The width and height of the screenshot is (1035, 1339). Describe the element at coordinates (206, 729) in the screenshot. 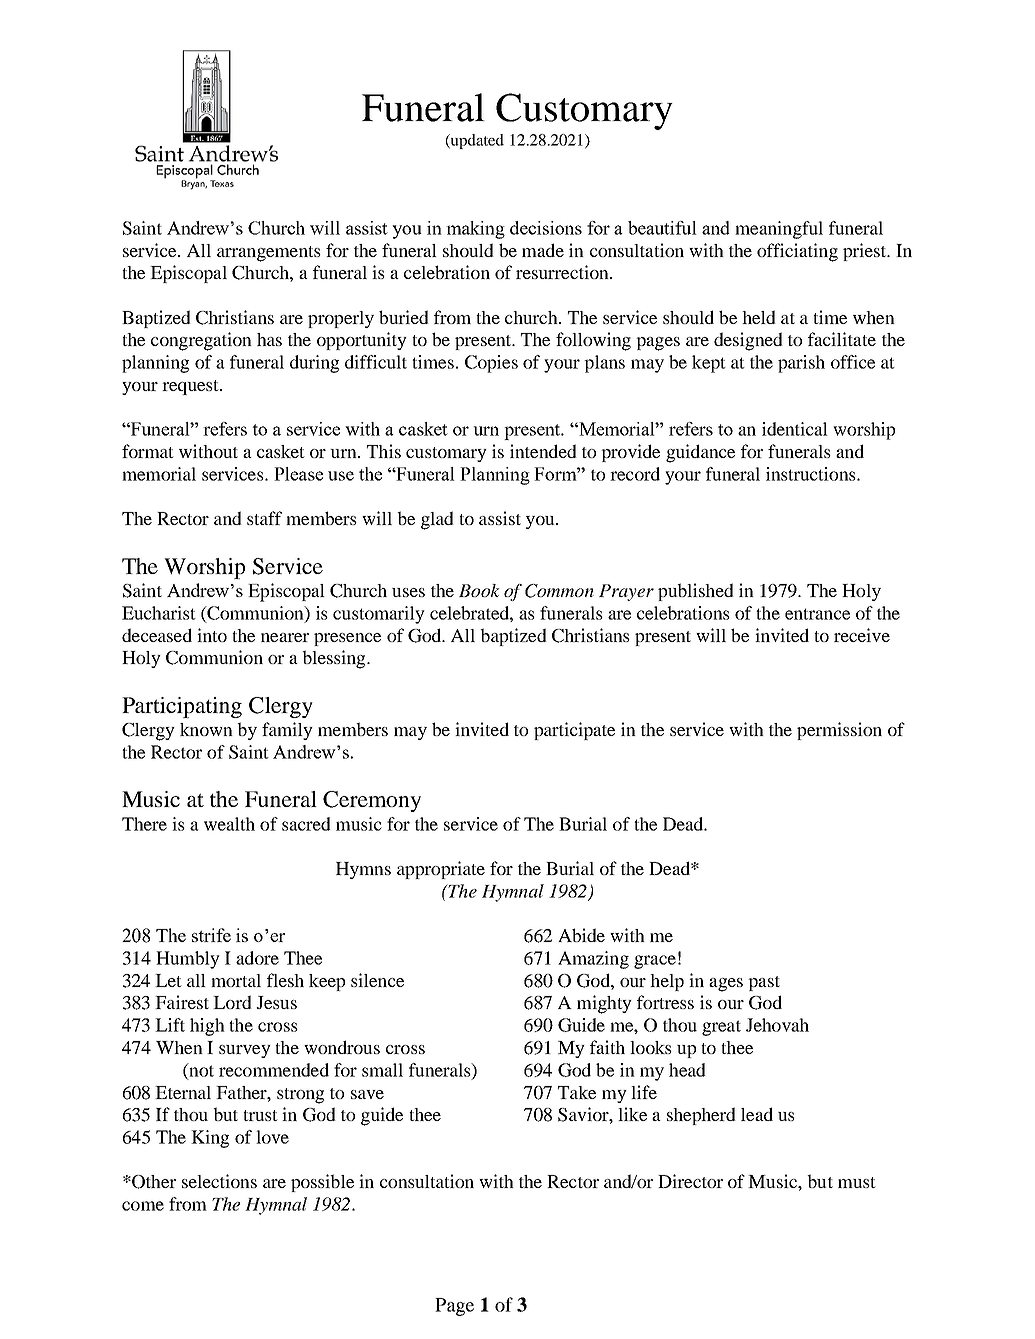

I see `known` at that location.
